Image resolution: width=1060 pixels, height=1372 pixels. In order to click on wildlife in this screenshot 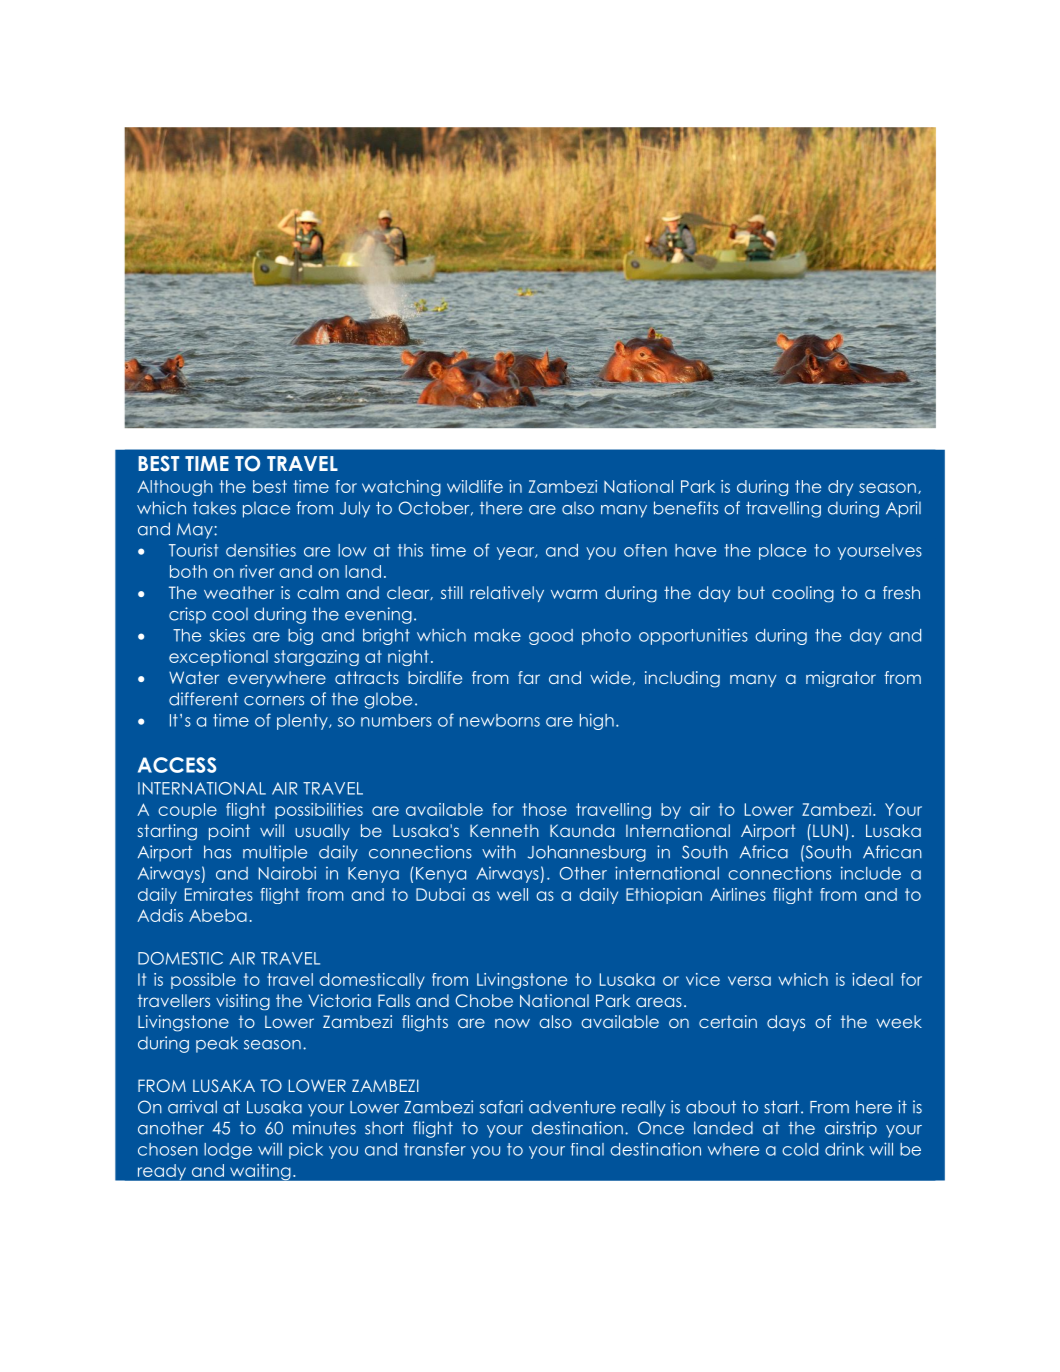, I will do `click(475, 486)`.
